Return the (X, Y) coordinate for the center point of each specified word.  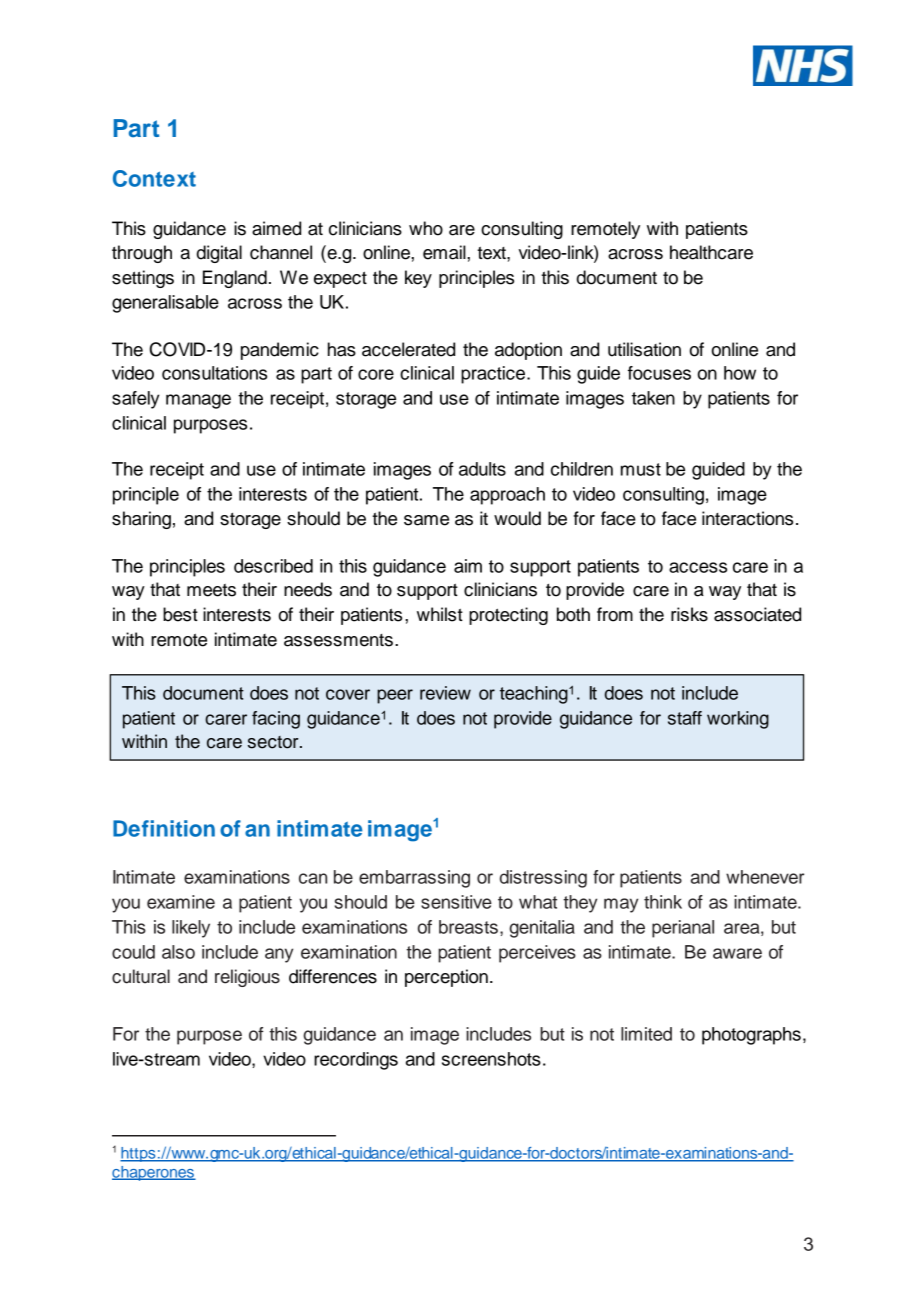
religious (247, 978)
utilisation (644, 349)
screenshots (491, 1059)
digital (219, 254)
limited (646, 1034)
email (445, 252)
